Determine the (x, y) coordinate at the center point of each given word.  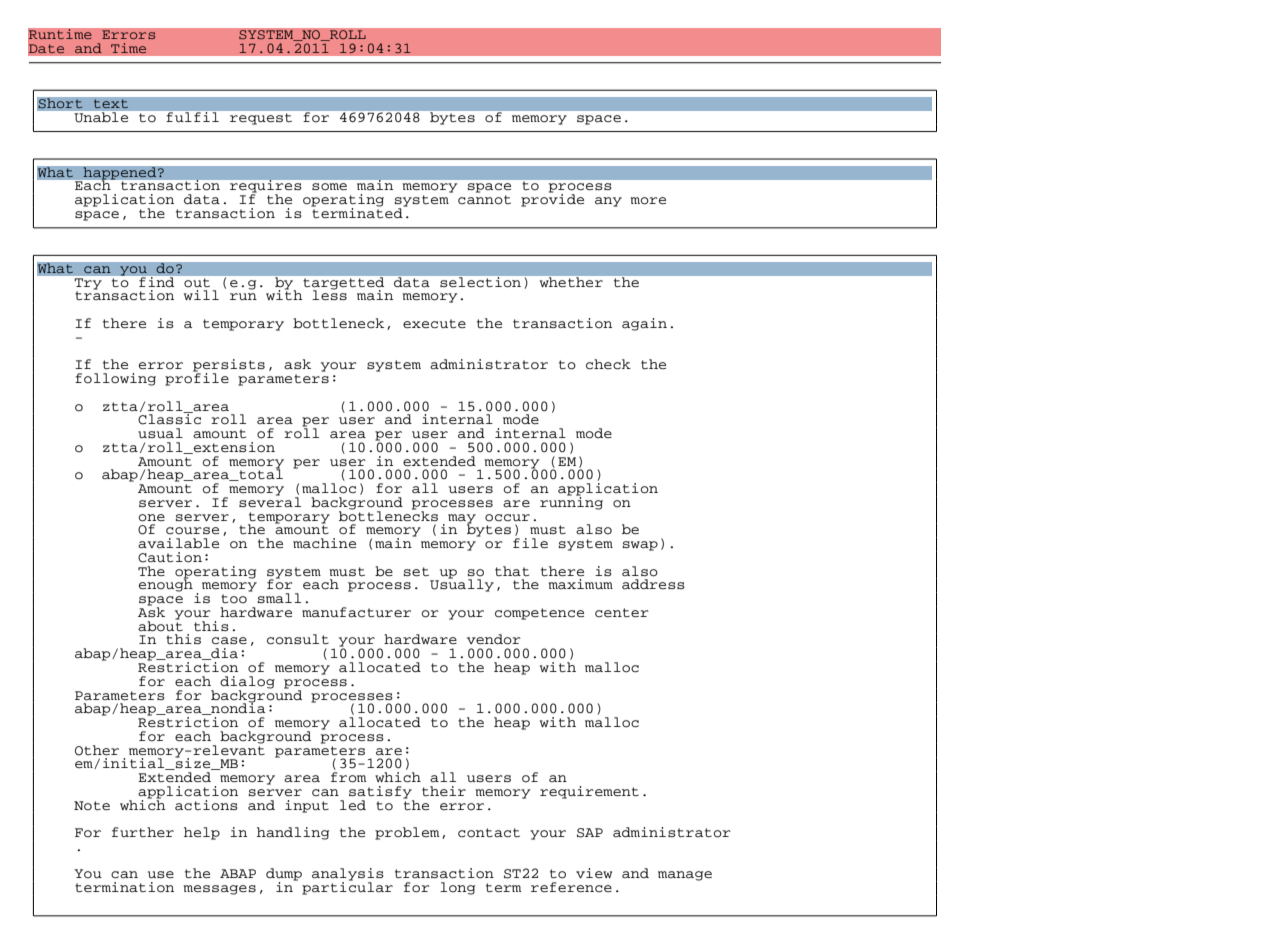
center (622, 613)
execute (434, 324)
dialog (247, 683)
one (152, 518)
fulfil (193, 117)
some (329, 187)
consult (298, 639)
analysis (348, 875)
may (462, 519)
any (608, 202)
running (571, 502)
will (201, 295)
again (644, 324)
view (594, 873)
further (143, 832)
